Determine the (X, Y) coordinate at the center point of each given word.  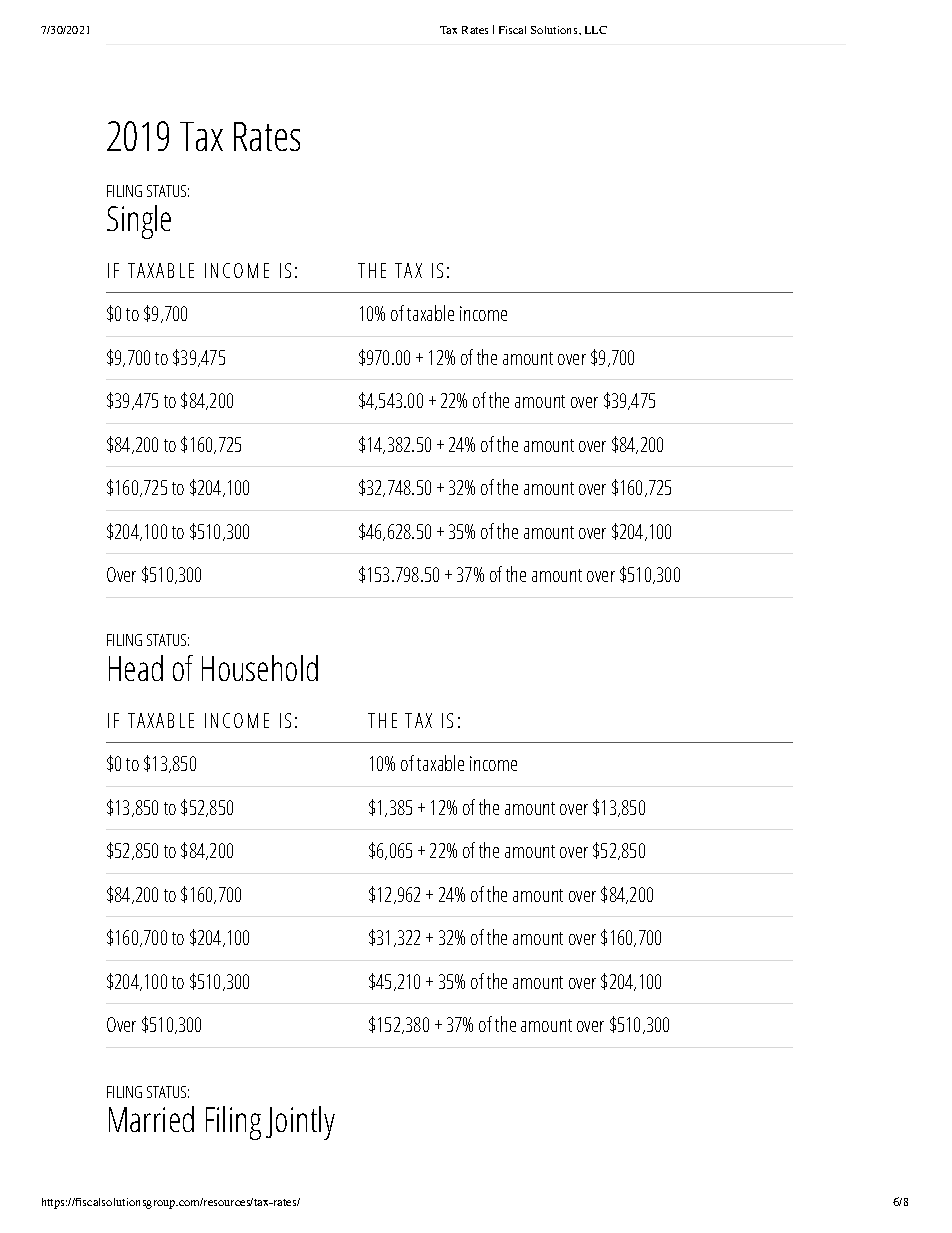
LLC (596, 30)
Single (139, 222)
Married (151, 1119)
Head (136, 668)
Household (260, 668)
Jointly (300, 1123)
